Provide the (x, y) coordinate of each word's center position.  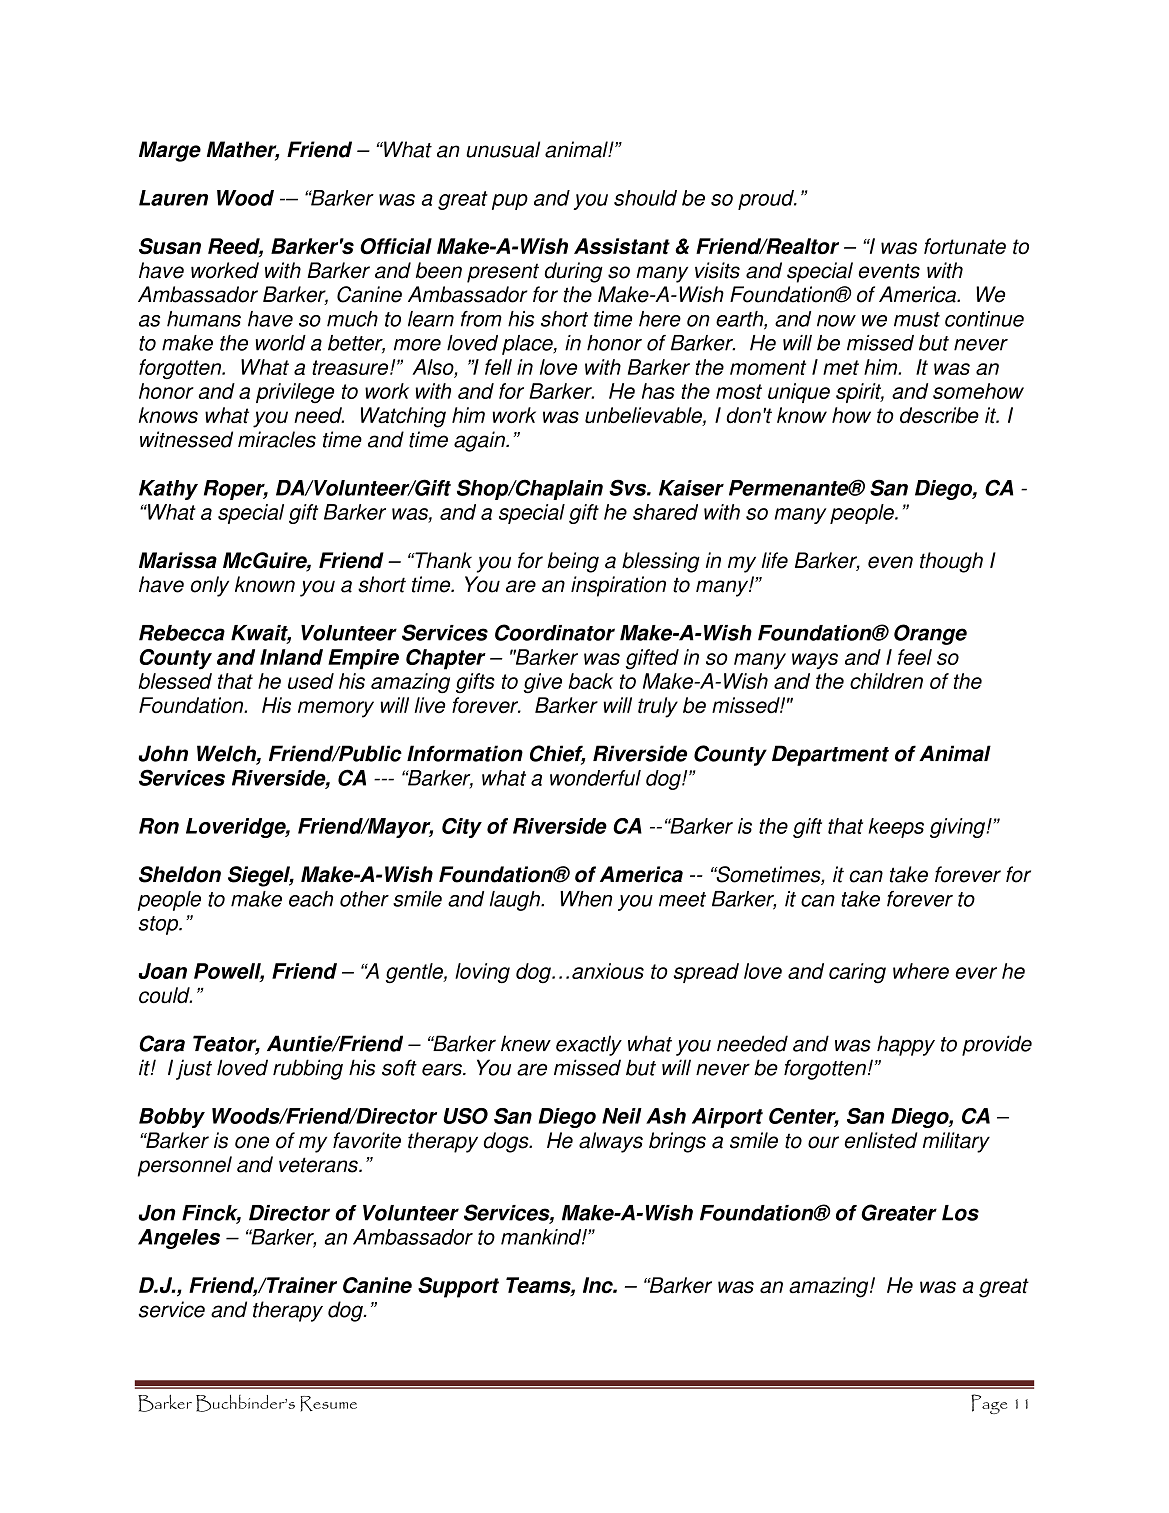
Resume (328, 1404)
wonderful (595, 778)
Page (989, 1404)
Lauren (173, 198)
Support (458, 1287)
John (163, 753)
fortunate (965, 246)
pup (510, 202)
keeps (896, 828)
